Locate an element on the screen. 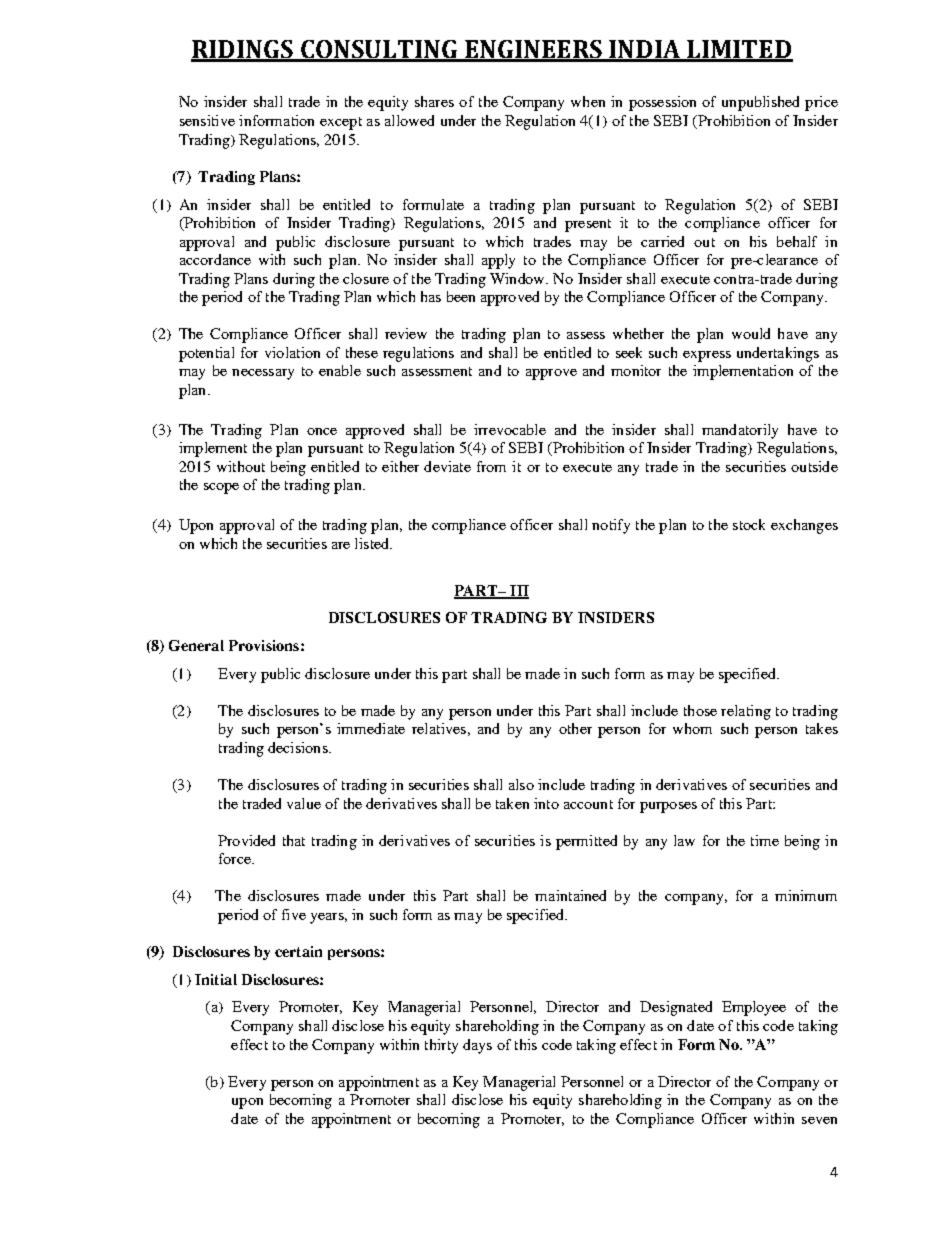 This screenshot has width=952, height=1233. days is located at coordinates (477, 1046).
